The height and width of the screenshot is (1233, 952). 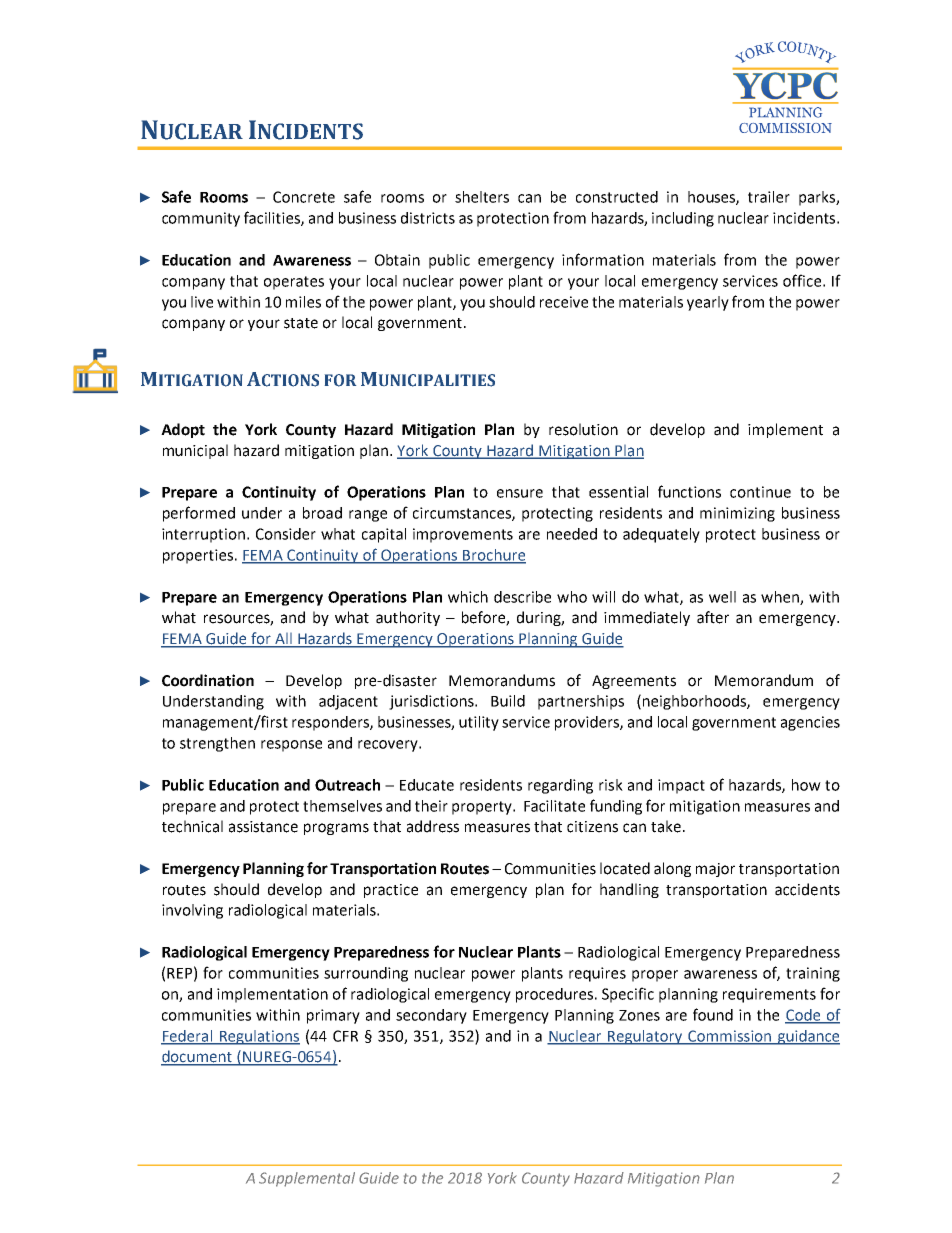 I want to click on describe, so click(x=522, y=597).
